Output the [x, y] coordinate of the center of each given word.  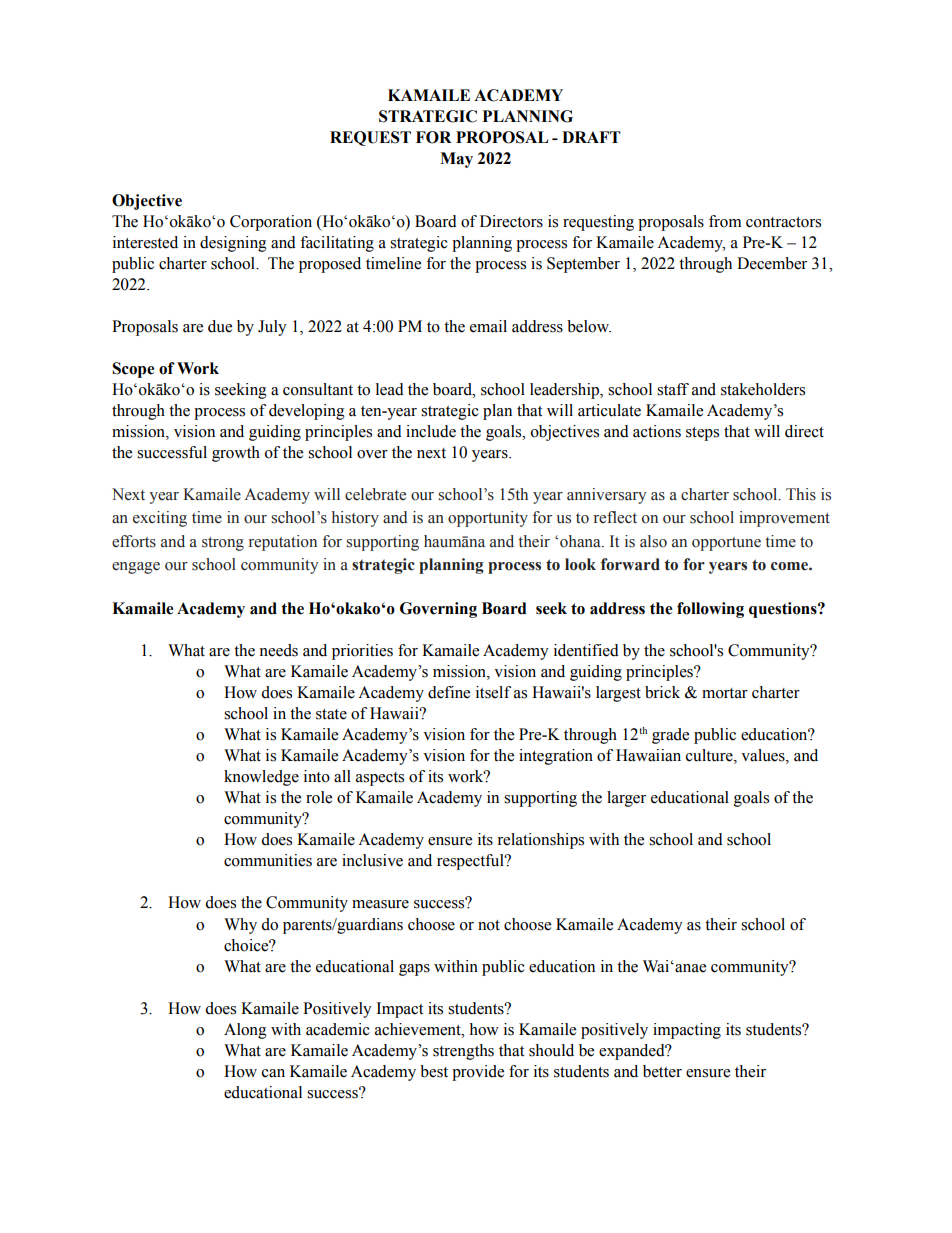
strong [223, 544]
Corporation [271, 223]
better [662, 1071]
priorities [362, 652]
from [725, 221]
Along [245, 1031]
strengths [463, 1052]
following [710, 610]
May [456, 160]
